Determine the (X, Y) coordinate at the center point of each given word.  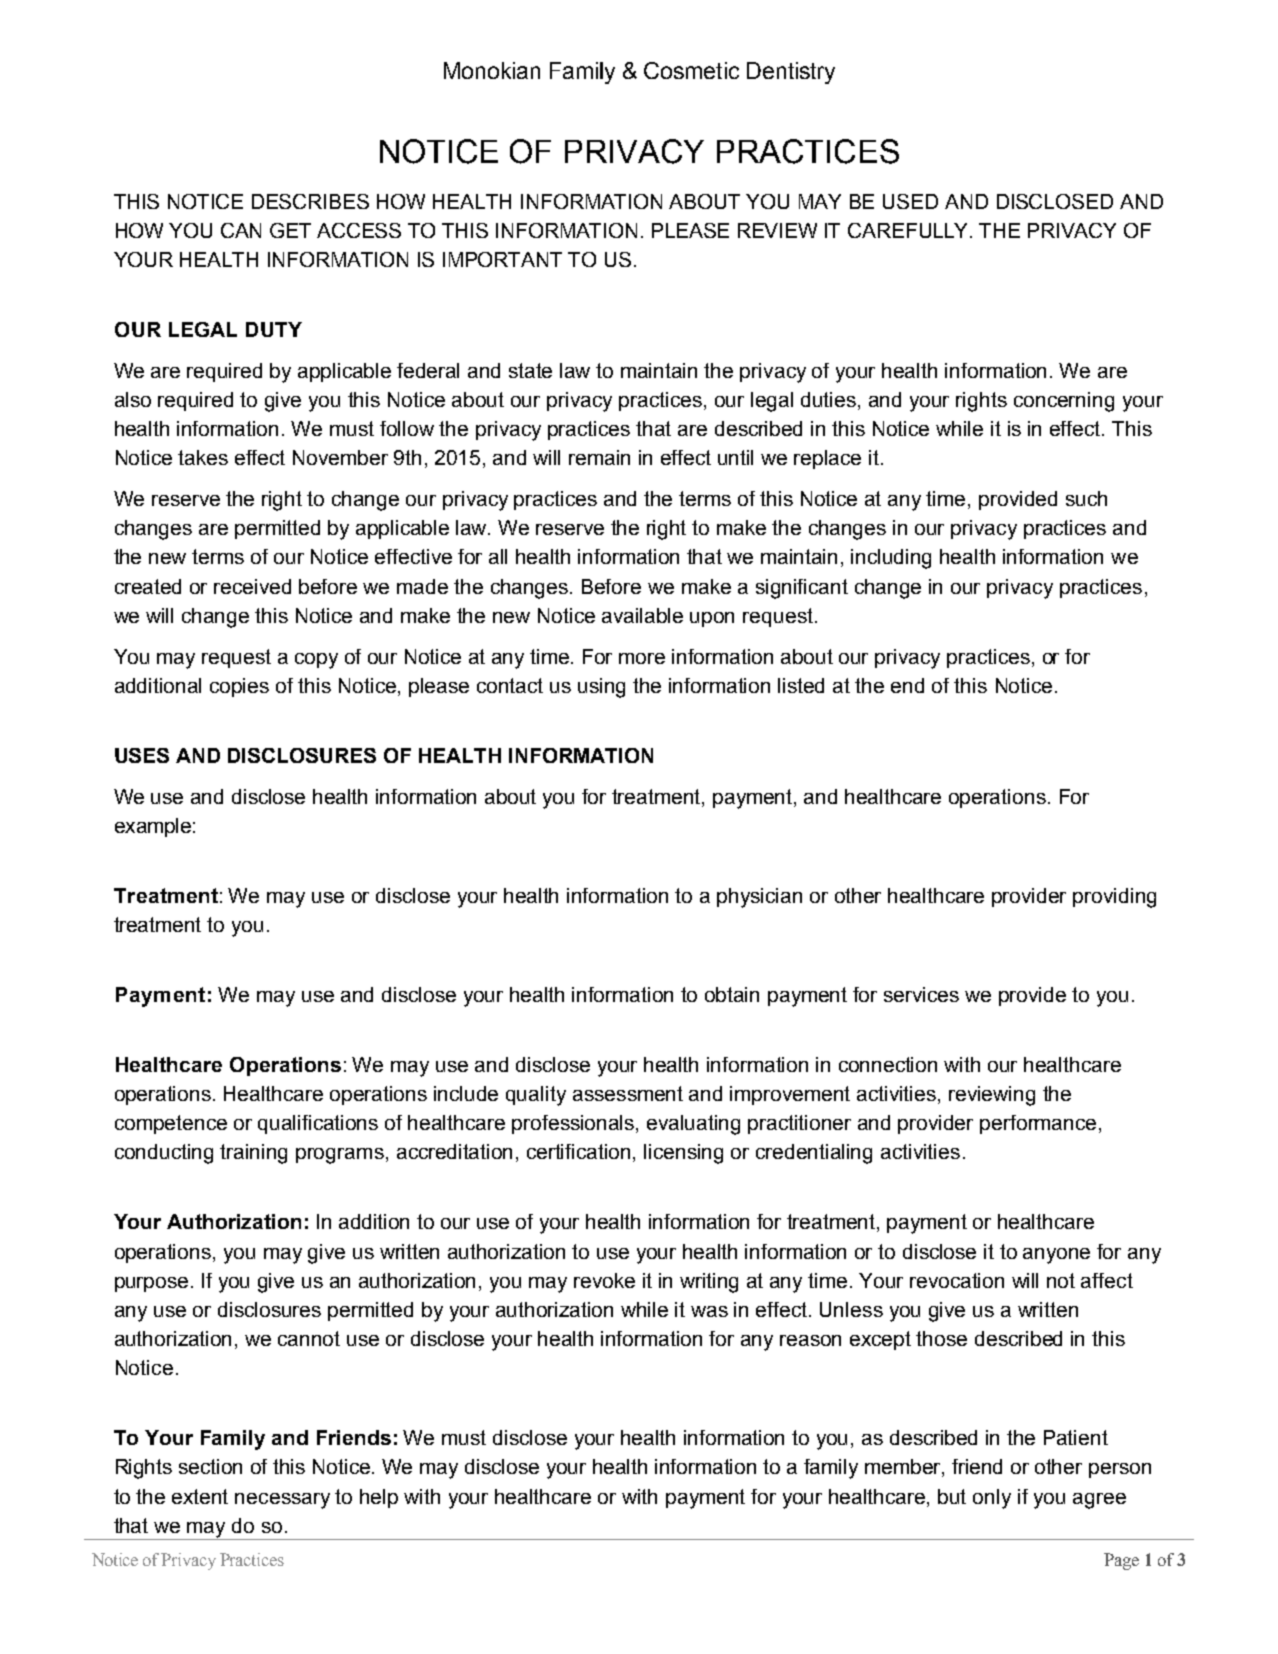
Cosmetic (691, 70)
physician (759, 898)
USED (910, 201)
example (153, 827)
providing (1114, 898)
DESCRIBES (310, 201)
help (379, 1498)
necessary (282, 1501)
